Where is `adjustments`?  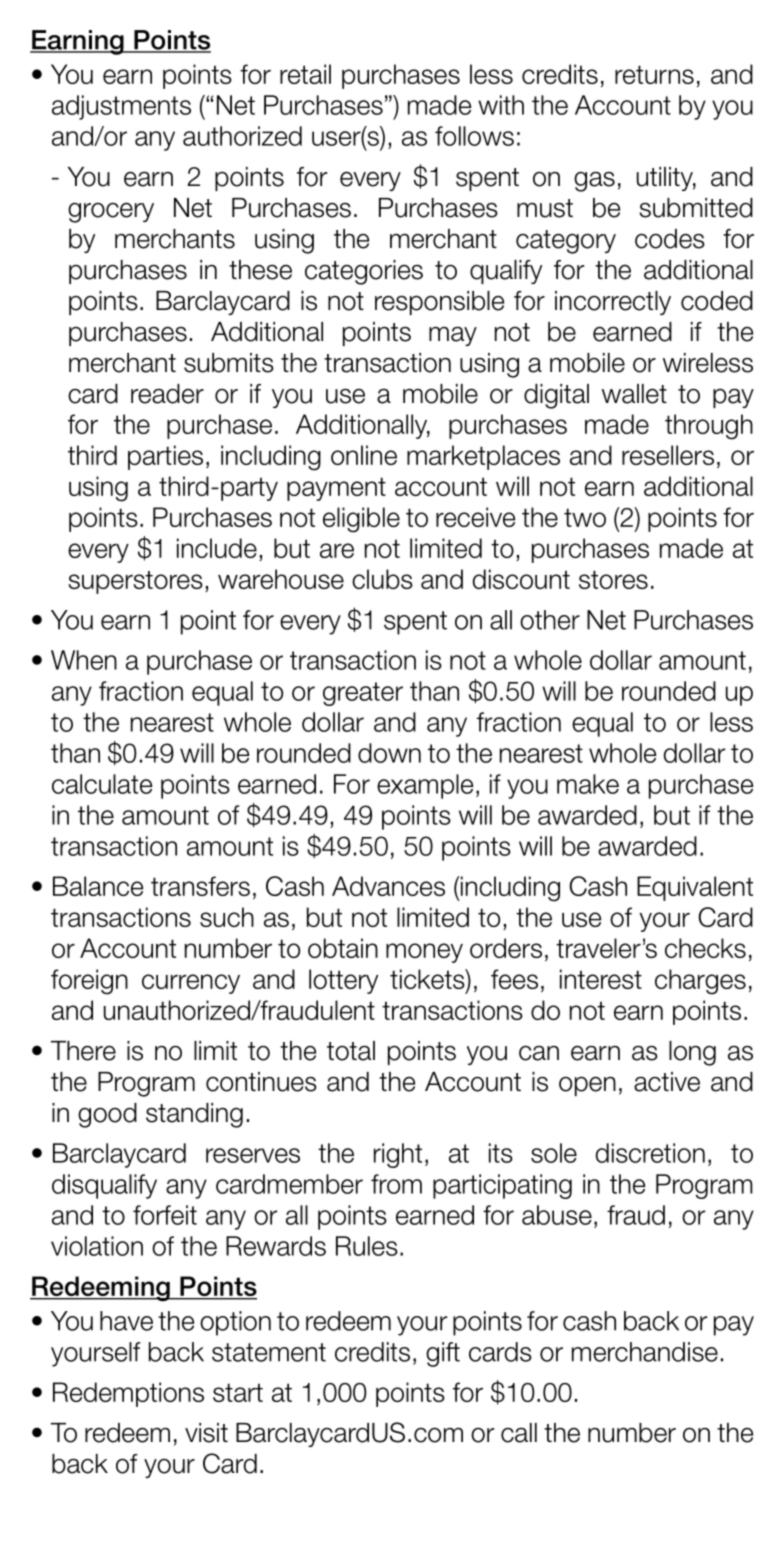
adjustments is located at coordinates (121, 107).
